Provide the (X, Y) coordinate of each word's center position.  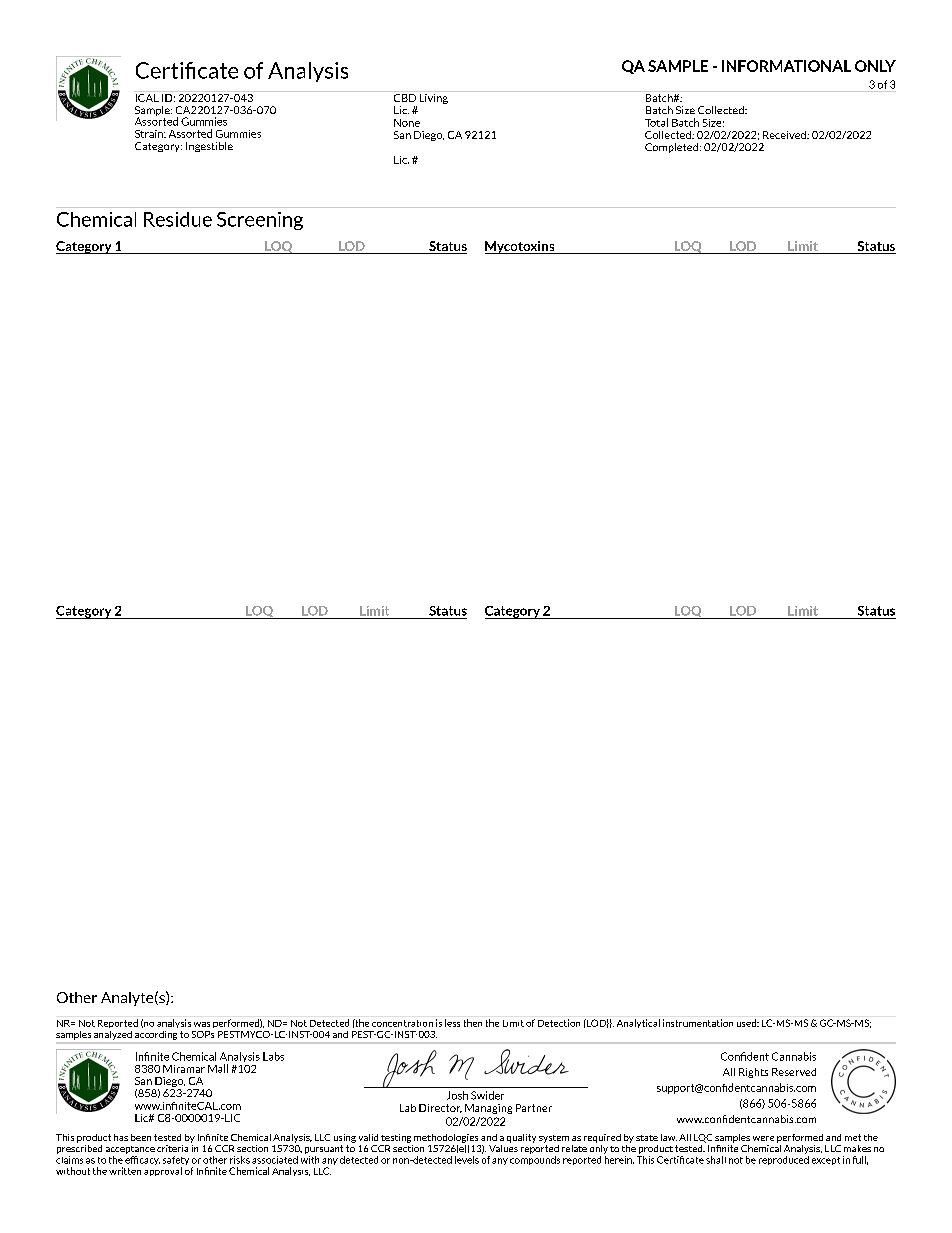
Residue (178, 219)
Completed (673, 148)
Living (434, 97)
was (202, 1024)
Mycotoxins (521, 247)
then (473, 1023)
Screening (260, 221)
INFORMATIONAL (786, 66)
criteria (172, 1148)
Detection (559, 1023)
